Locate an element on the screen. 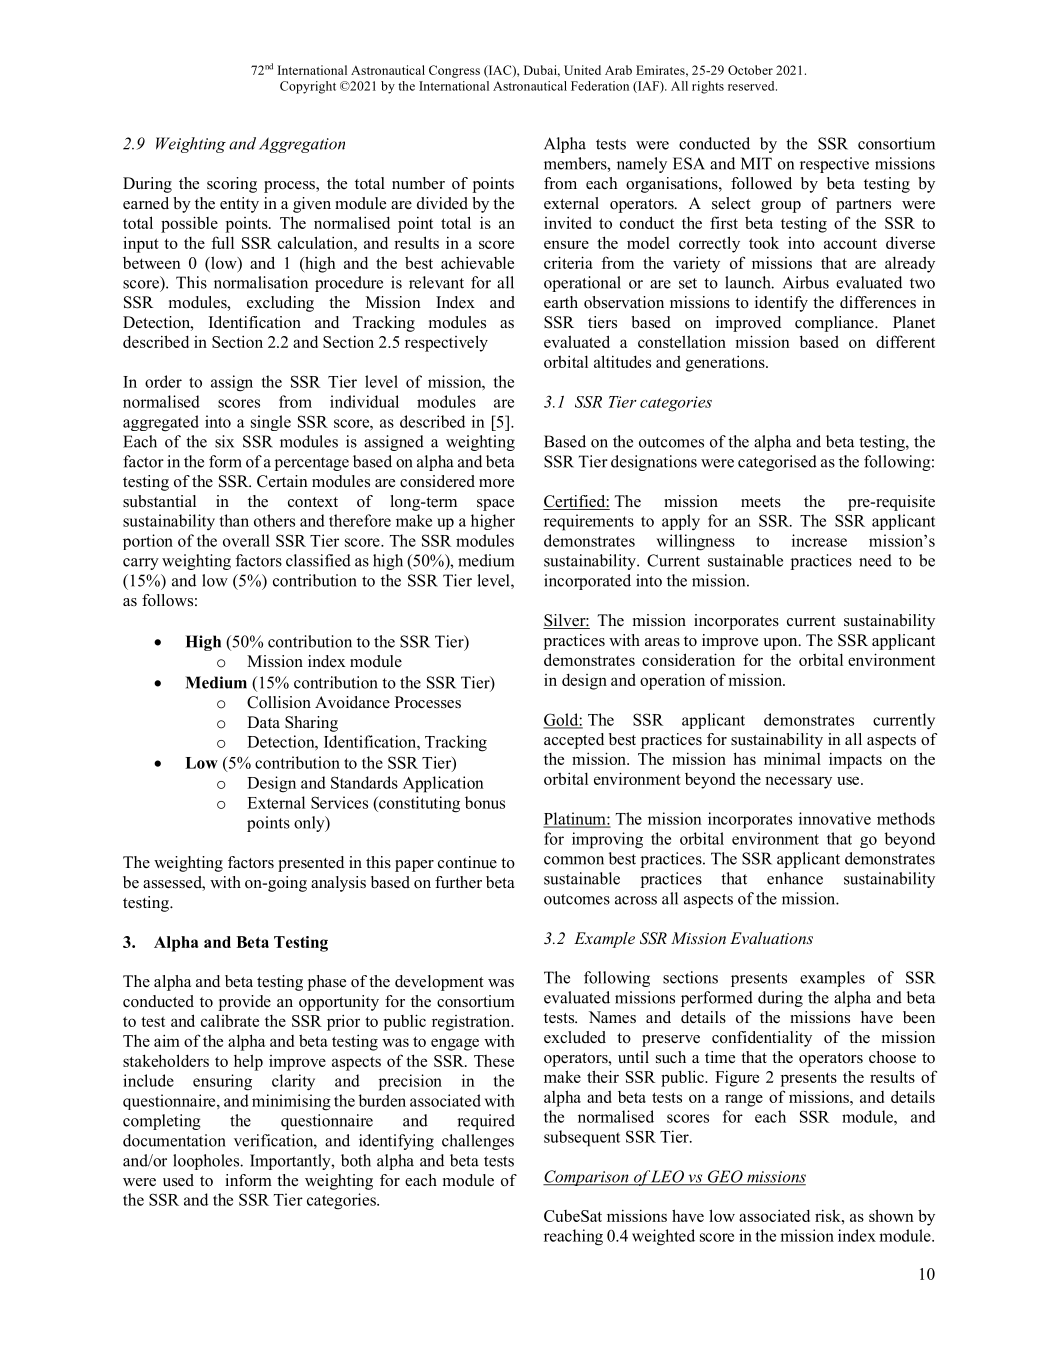 This screenshot has height=1368, width=1057. Collision is located at coordinates (279, 702).
